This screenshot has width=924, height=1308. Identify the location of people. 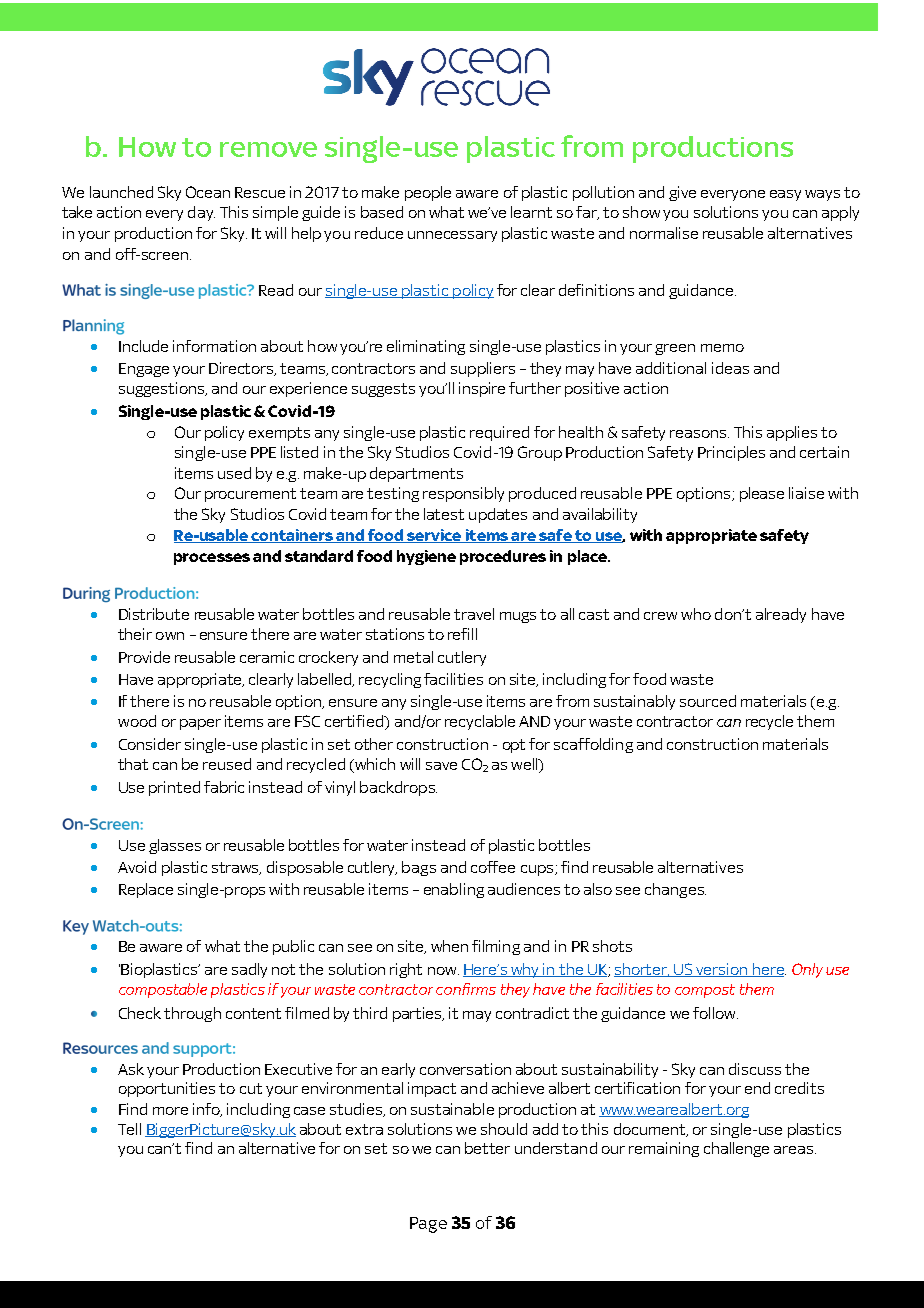
(428, 193).
